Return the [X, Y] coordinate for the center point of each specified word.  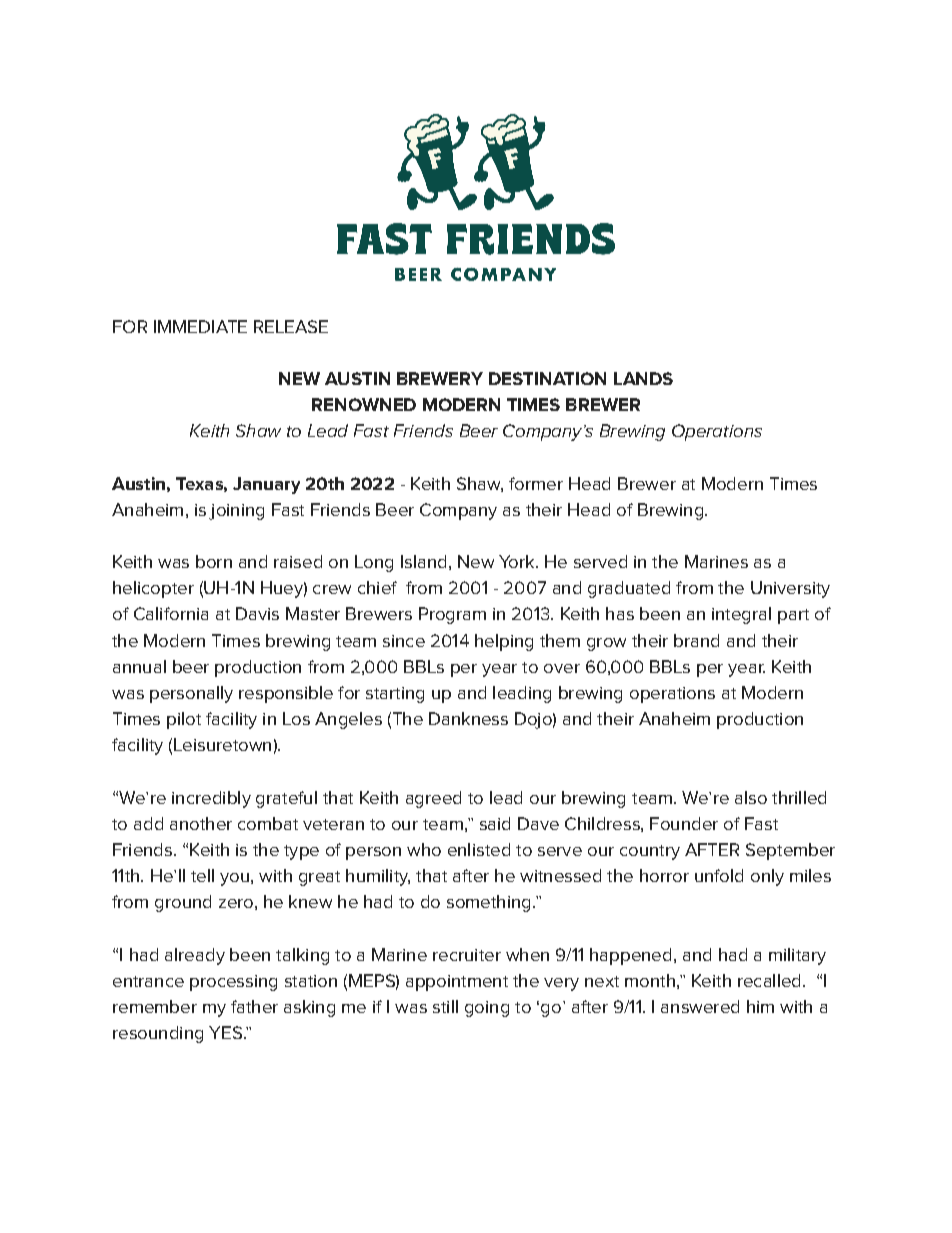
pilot [184, 720]
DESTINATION [547, 378]
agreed [433, 799]
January [266, 485]
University [790, 589]
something [488, 903]
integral [741, 615]
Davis [257, 613]
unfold [719, 875]
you [234, 879]
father [254, 1006]
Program [452, 615]
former [536, 483]
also [751, 797]
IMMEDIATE [200, 326]
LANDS [643, 378]
